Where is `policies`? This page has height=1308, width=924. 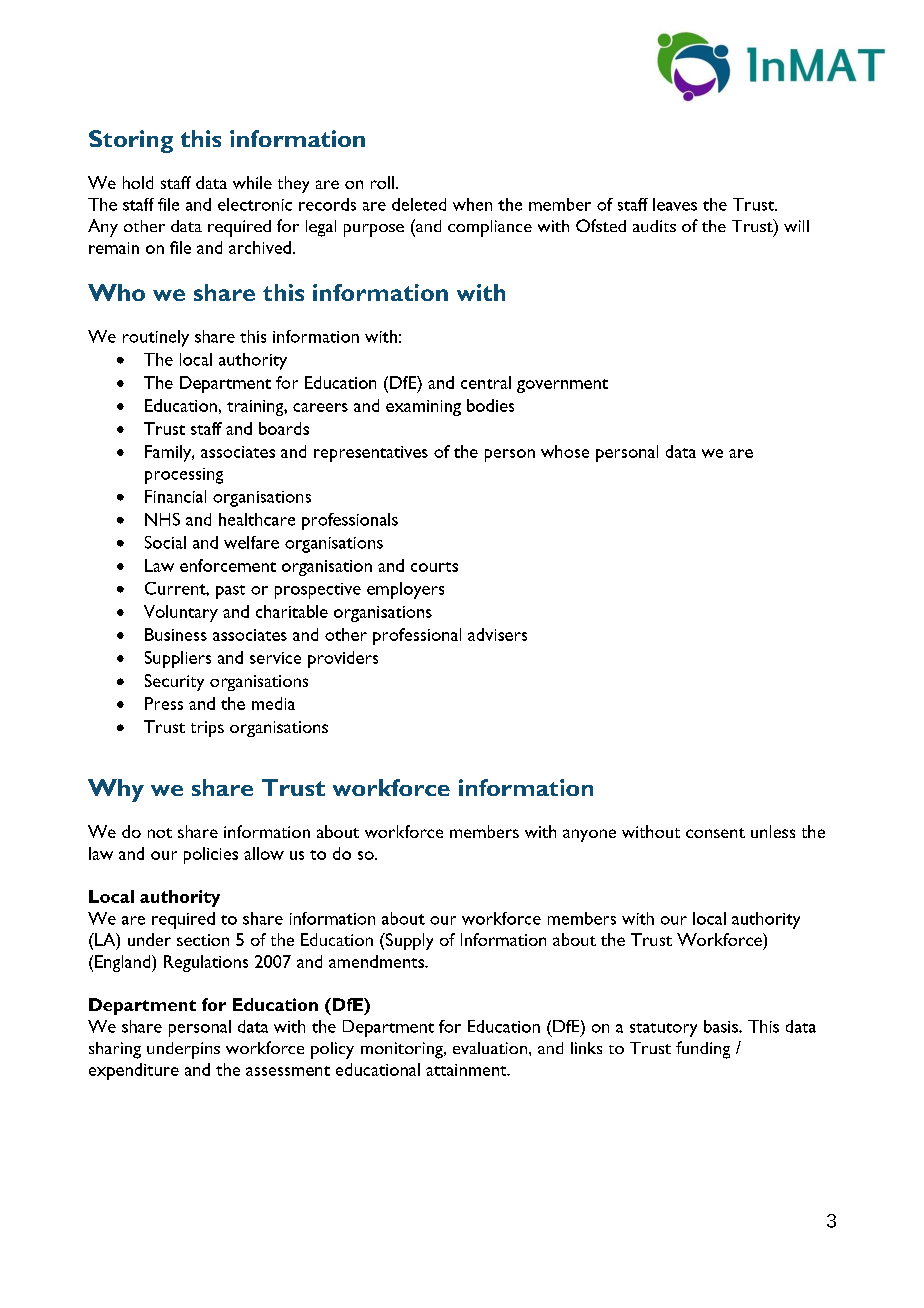
policies is located at coordinates (211, 855).
